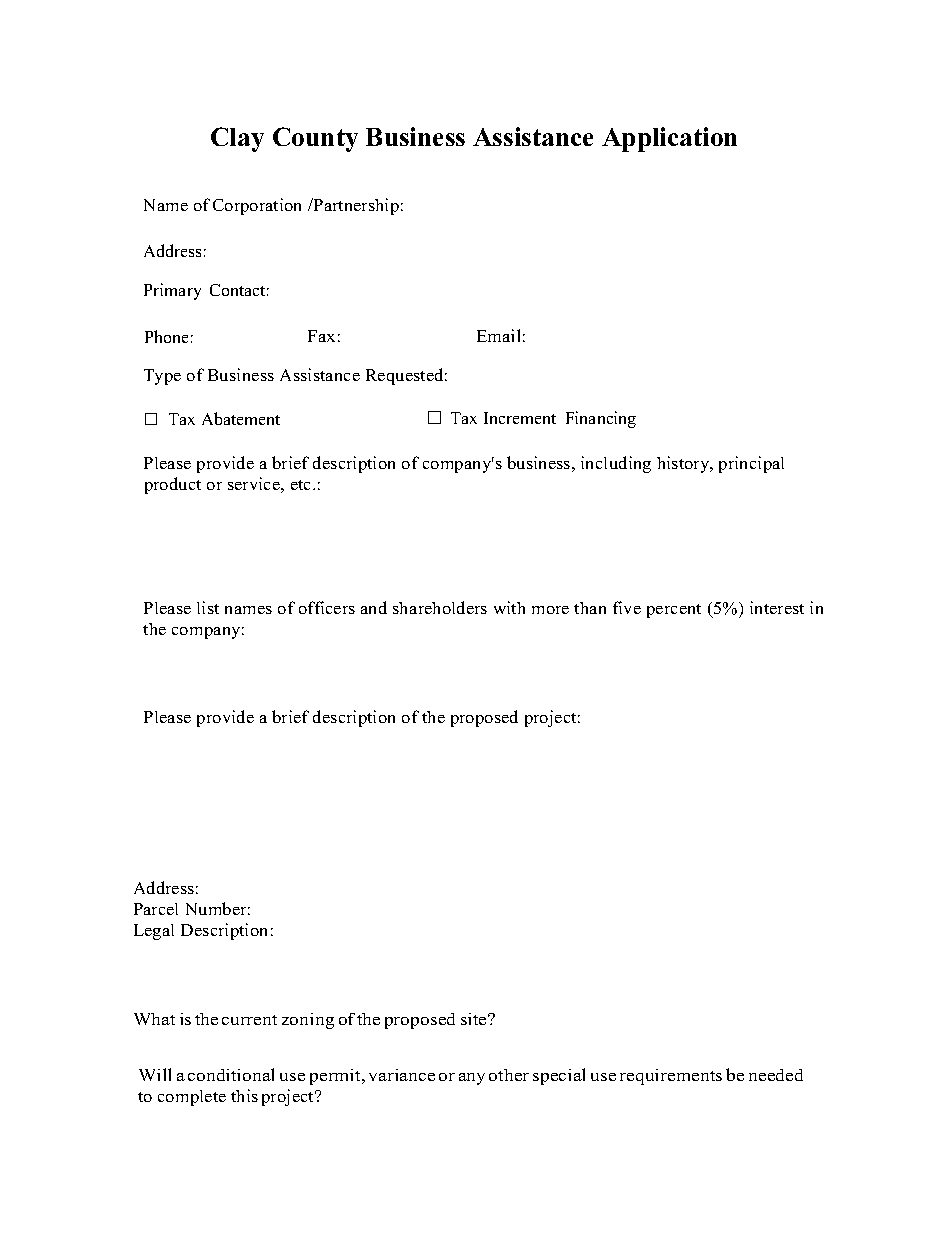 Image resolution: width=952 pixels, height=1249 pixels. I want to click on percent, so click(674, 611).
